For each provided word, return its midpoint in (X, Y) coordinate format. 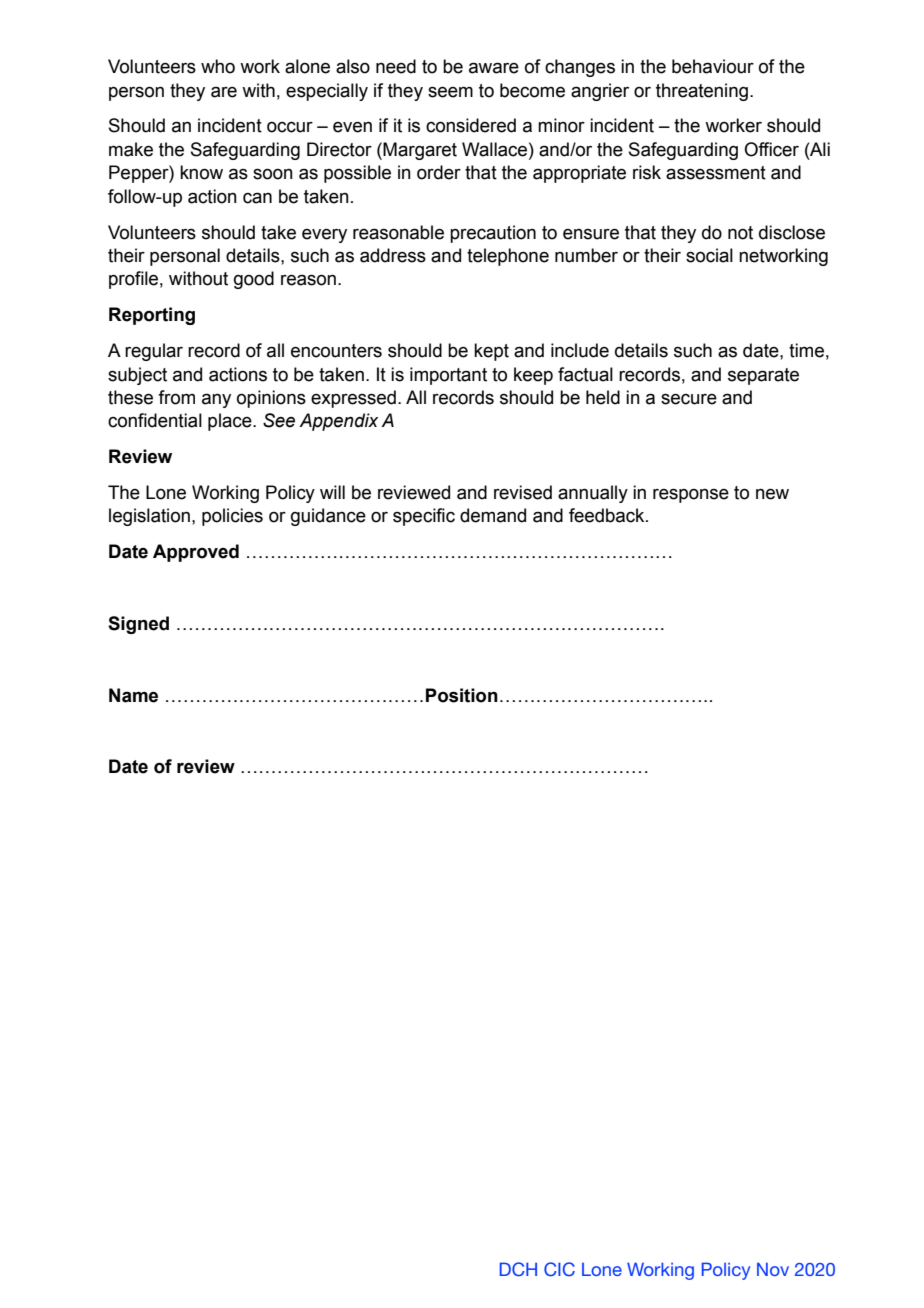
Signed (138, 625)
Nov (773, 1269)
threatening (702, 92)
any (216, 400)
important (448, 376)
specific (424, 517)
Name (133, 695)
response (691, 495)
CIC (559, 1269)
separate (763, 376)
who (218, 66)
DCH (518, 1269)
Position (462, 695)
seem (450, 92)
